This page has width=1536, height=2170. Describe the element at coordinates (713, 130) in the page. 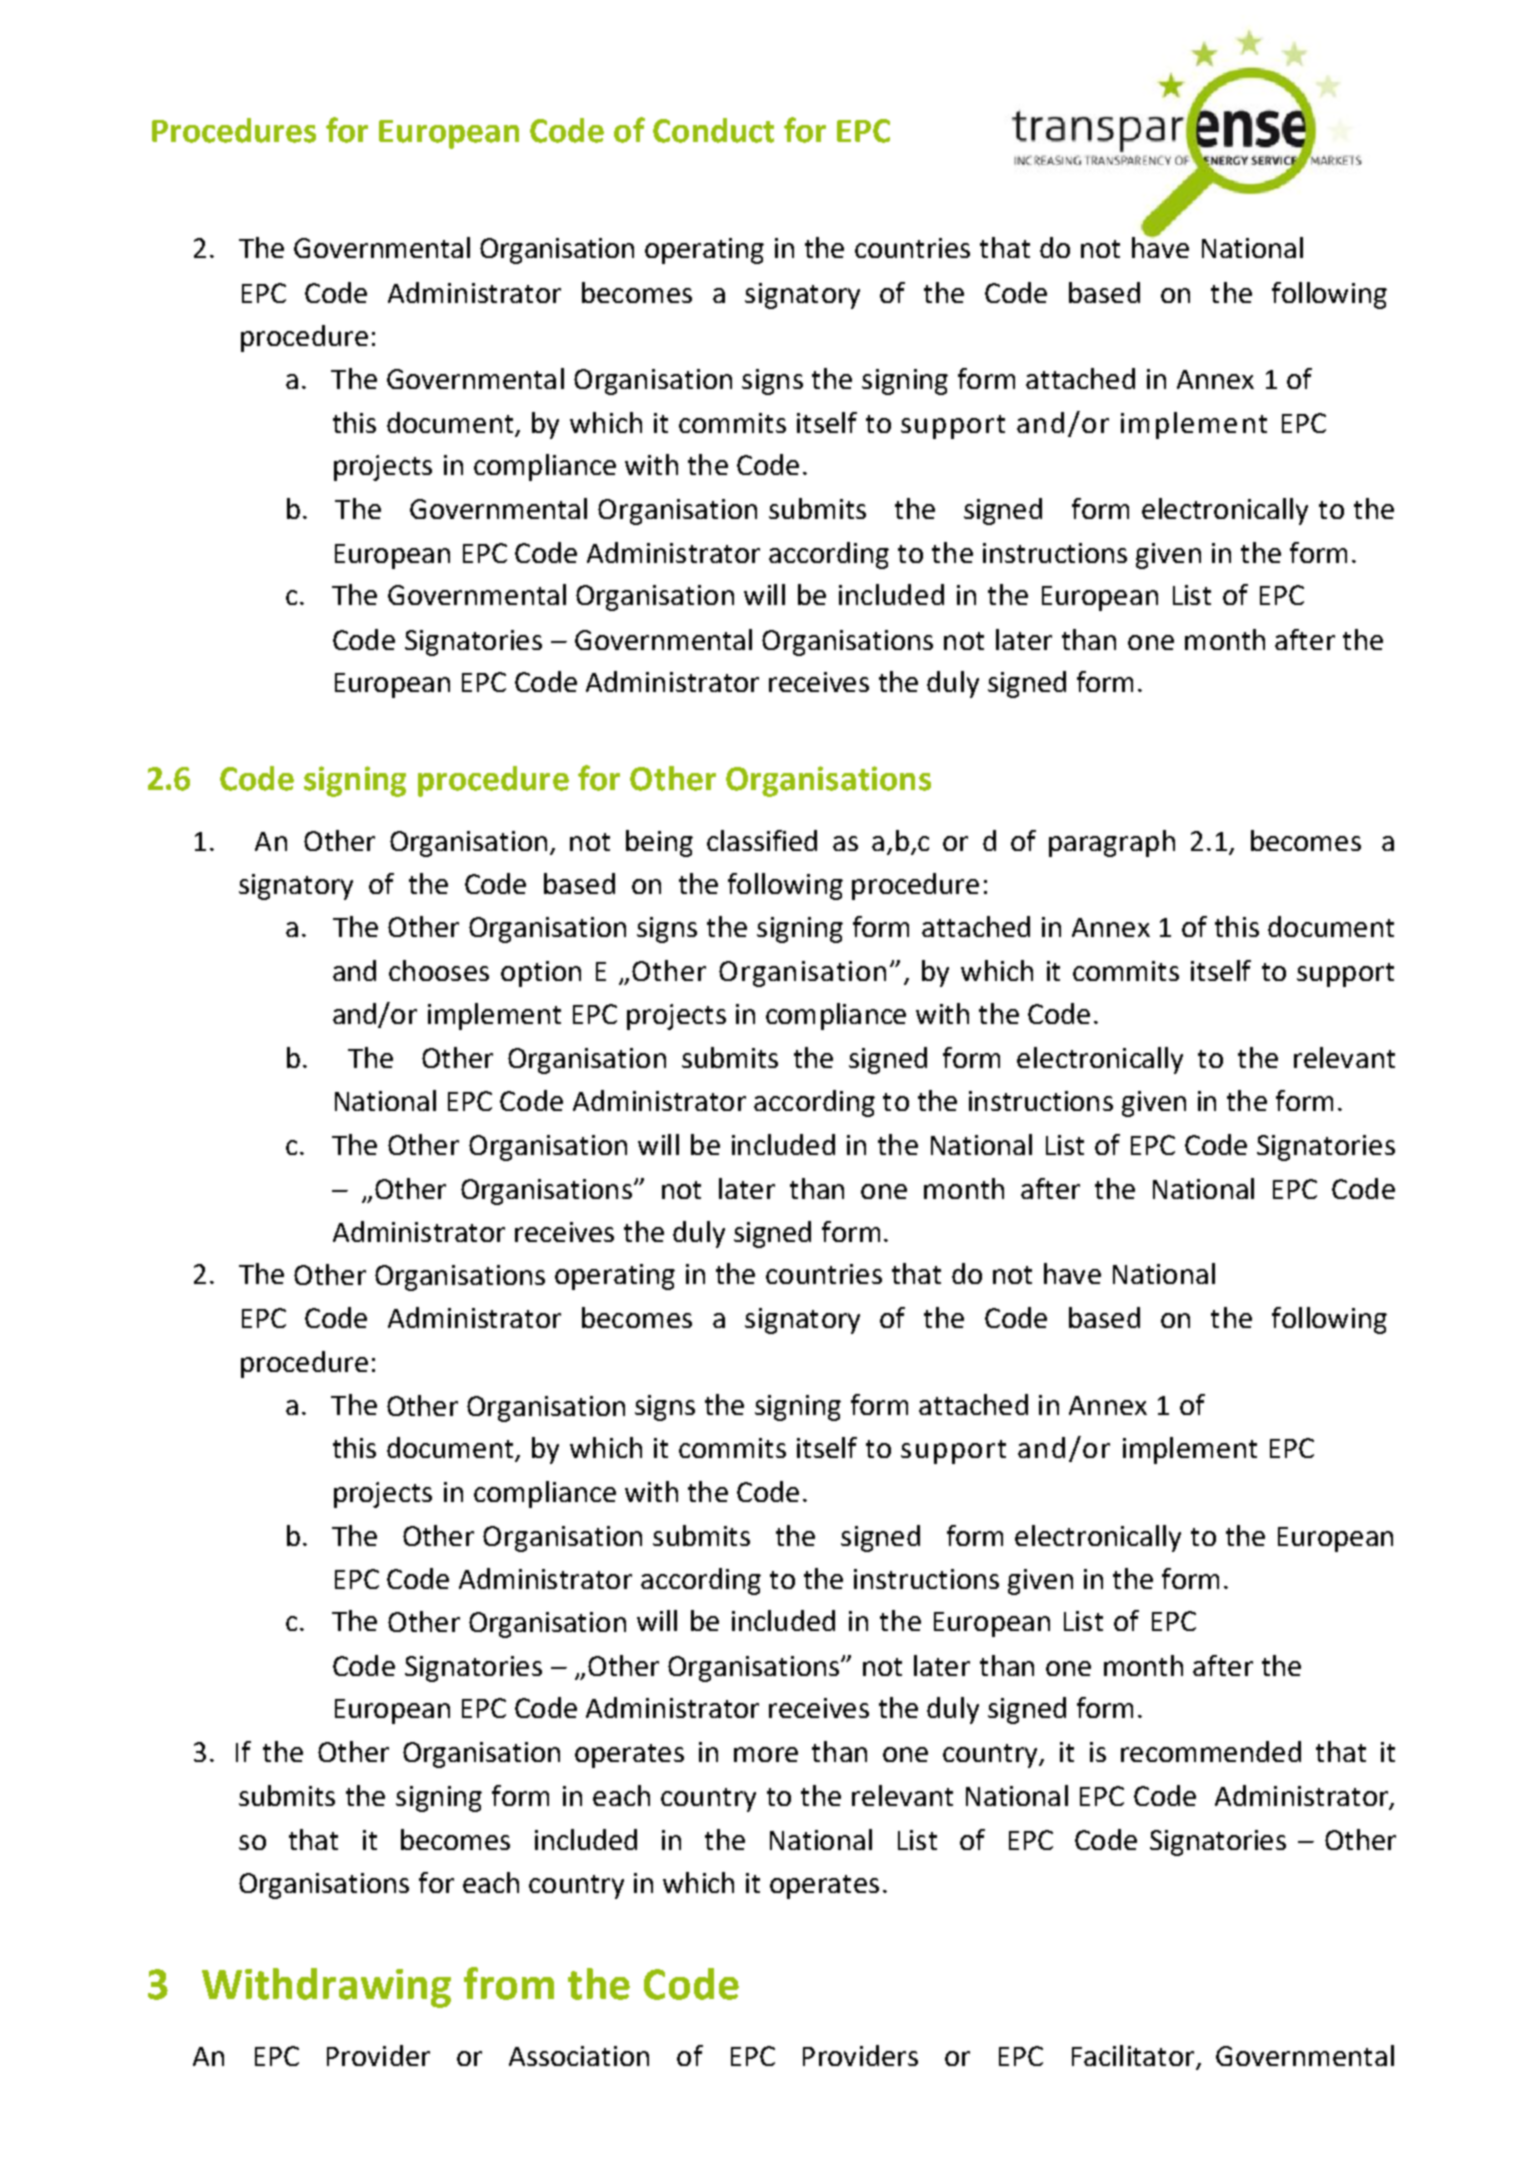

I see `Conduct` at that location.
